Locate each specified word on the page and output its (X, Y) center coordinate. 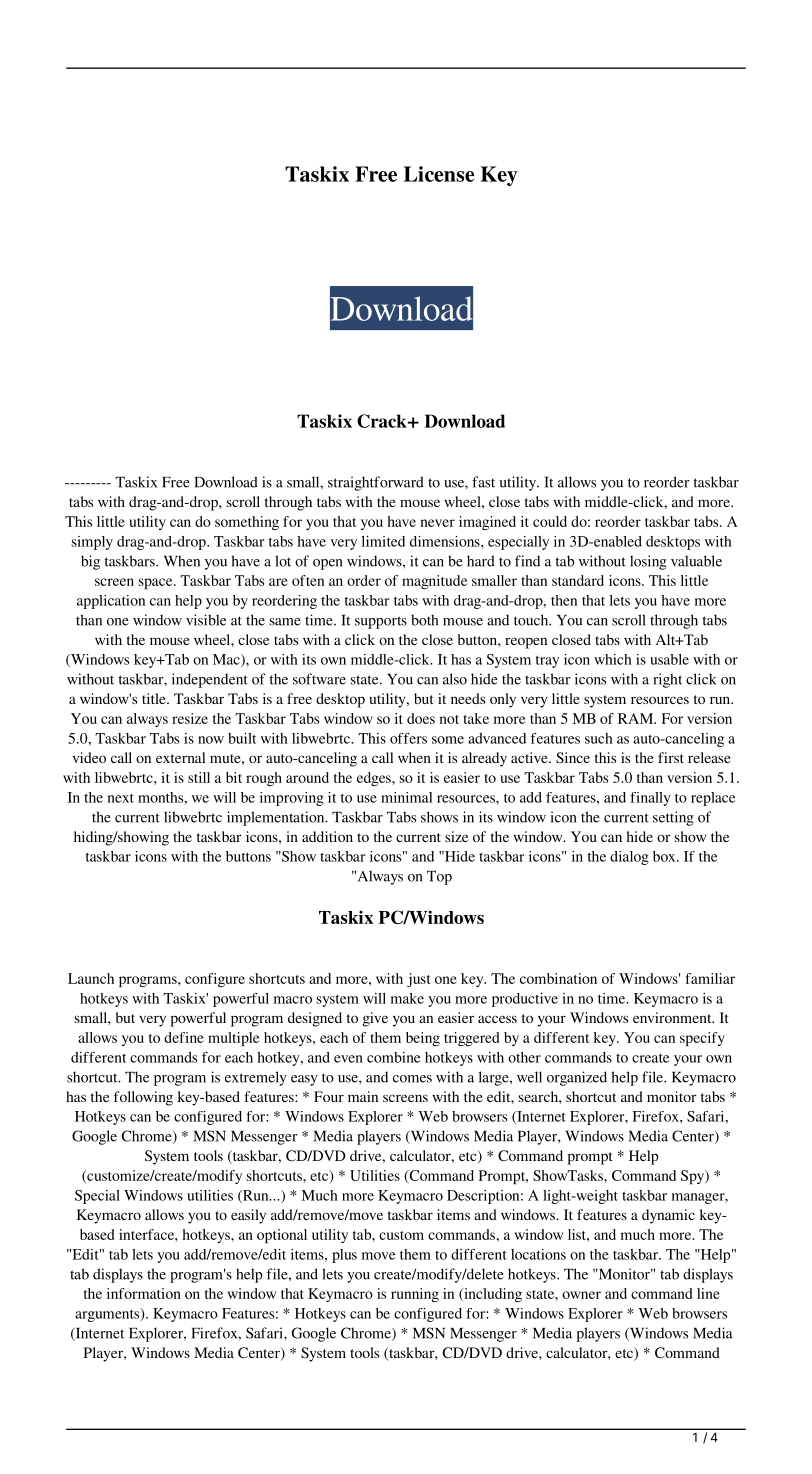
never (437, 523)
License (439, 174)
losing (648, 562)
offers (408, 738)
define (184, 1037)
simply (92, 543)
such (599, 738)
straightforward (376, 483)
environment (673, 1017)
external (180, 757)
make (407, 998)
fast (483, 482)
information (144, 1293)
